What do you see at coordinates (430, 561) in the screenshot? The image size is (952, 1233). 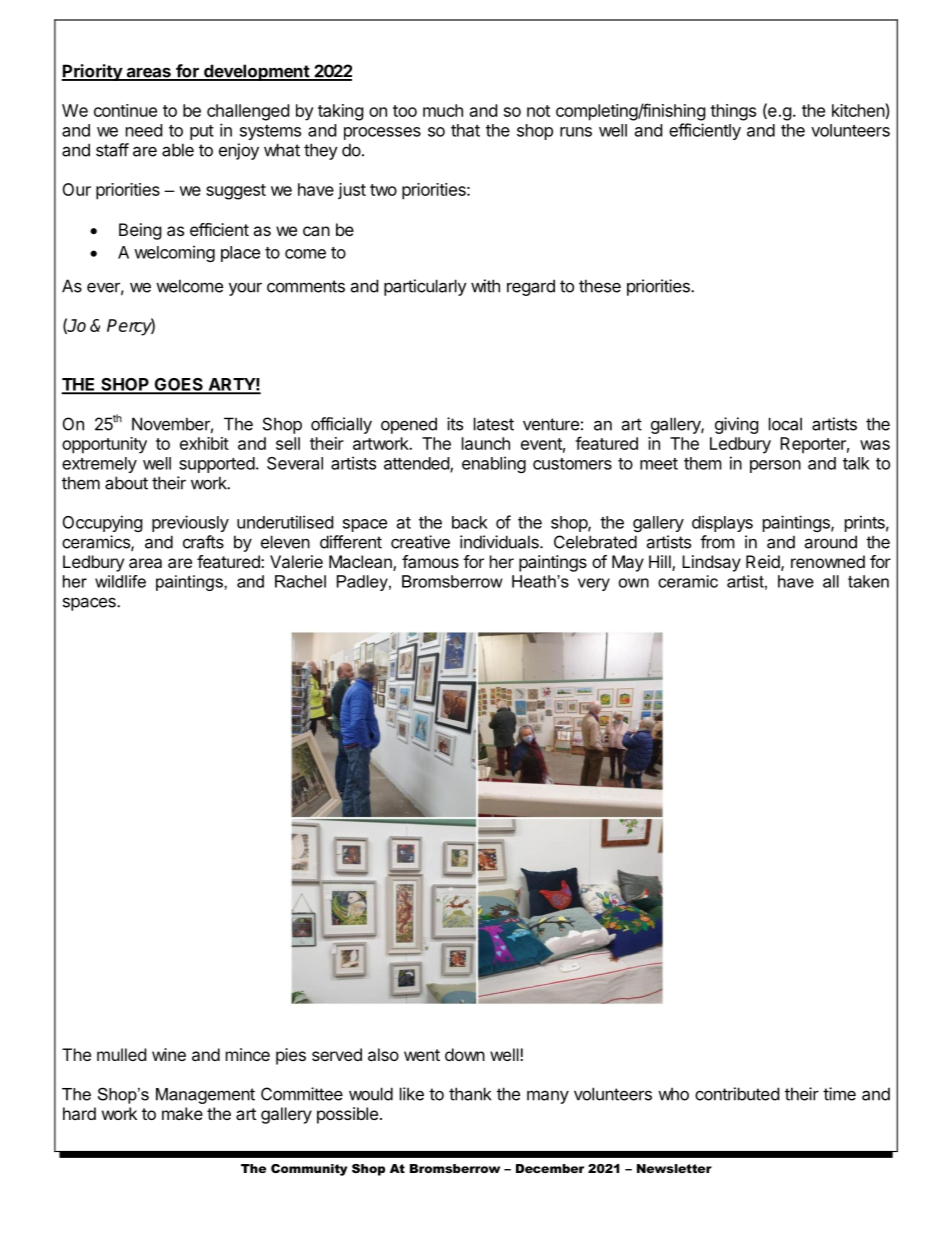 I see `famous` at bounding box center [430, 561].
